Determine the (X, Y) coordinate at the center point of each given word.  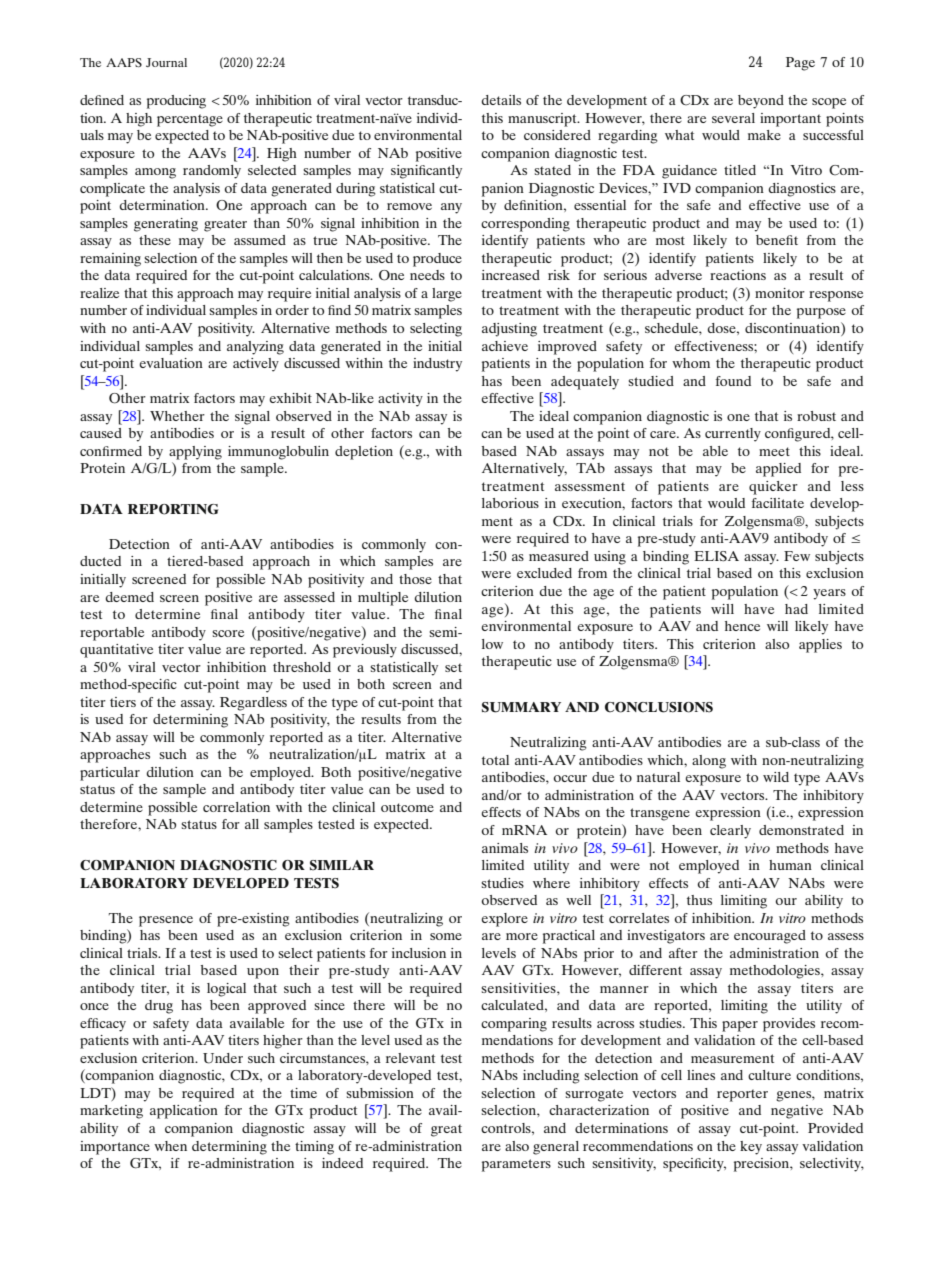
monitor (780, 293)
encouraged (770, 937)
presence (166, 921)
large (447, 295)
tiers (123, 702)
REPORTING (173, 509)
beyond (761, 102)
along (709, 762)
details (501, 100)
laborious (510, 503)
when (170, 1146)
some (446, 936)
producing (176, 102)
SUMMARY (521, 707)
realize (99, 293)
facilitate (778, 503)
